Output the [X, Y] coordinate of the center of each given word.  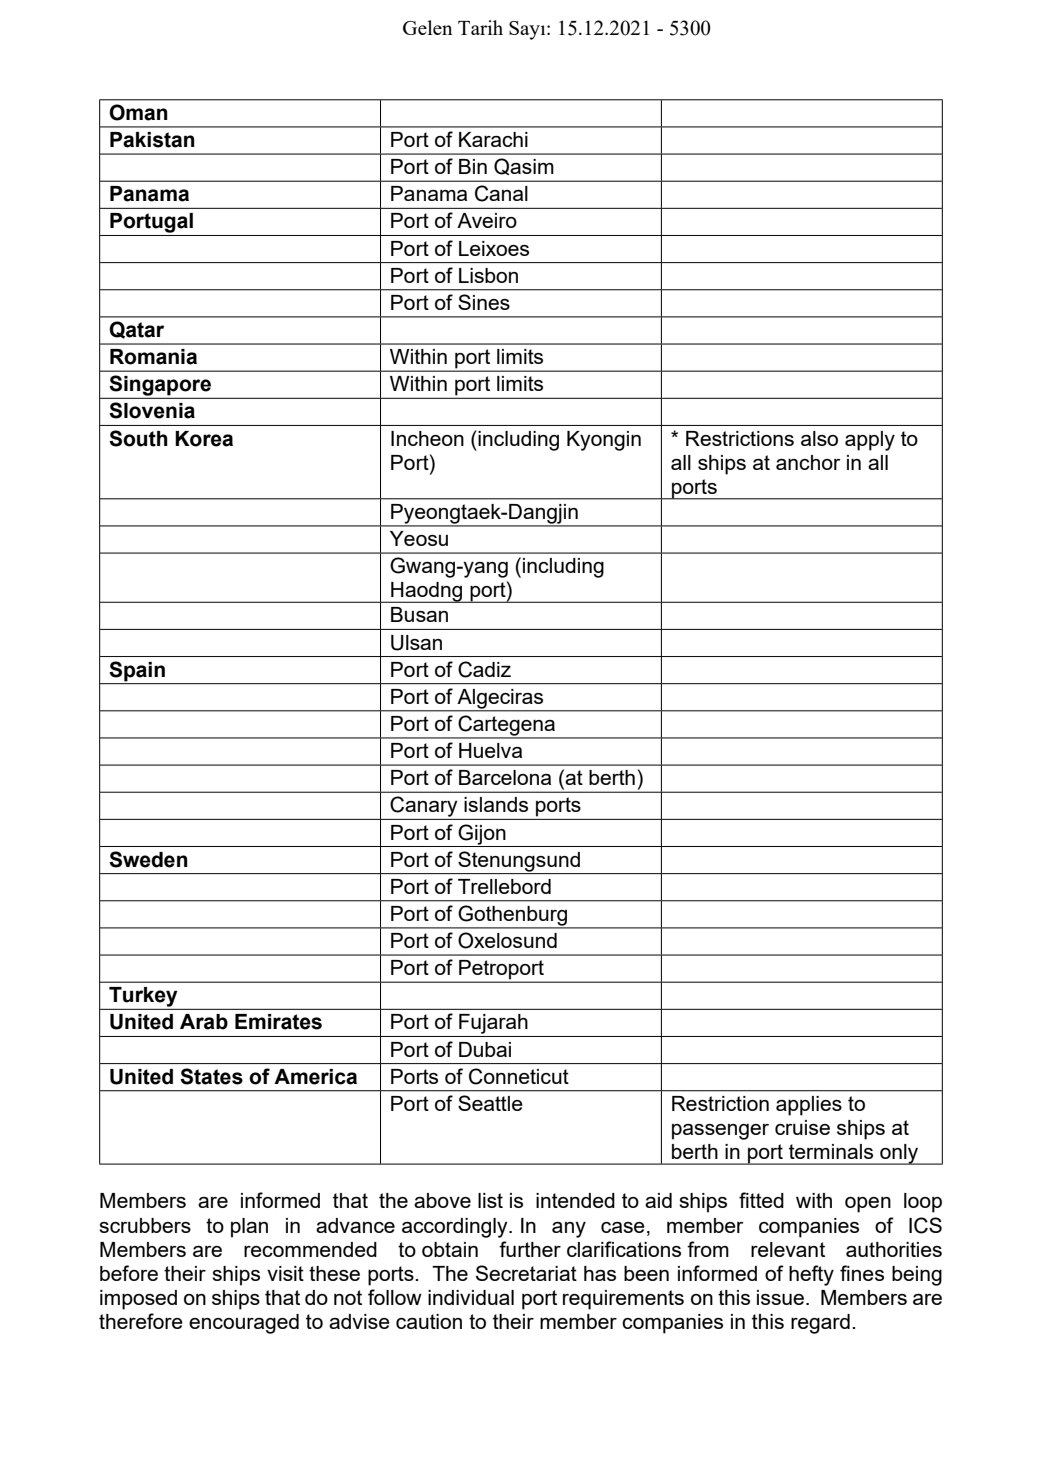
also [819, 438]
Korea [204, 439]
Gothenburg [513, 916]
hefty [811, 1275]
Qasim [524, 166]
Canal [501, 193]
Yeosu [419, 538]
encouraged [244, 1324]
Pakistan [152, 140]
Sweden [148, 859]
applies [809, 1106]
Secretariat [526, 1273]
